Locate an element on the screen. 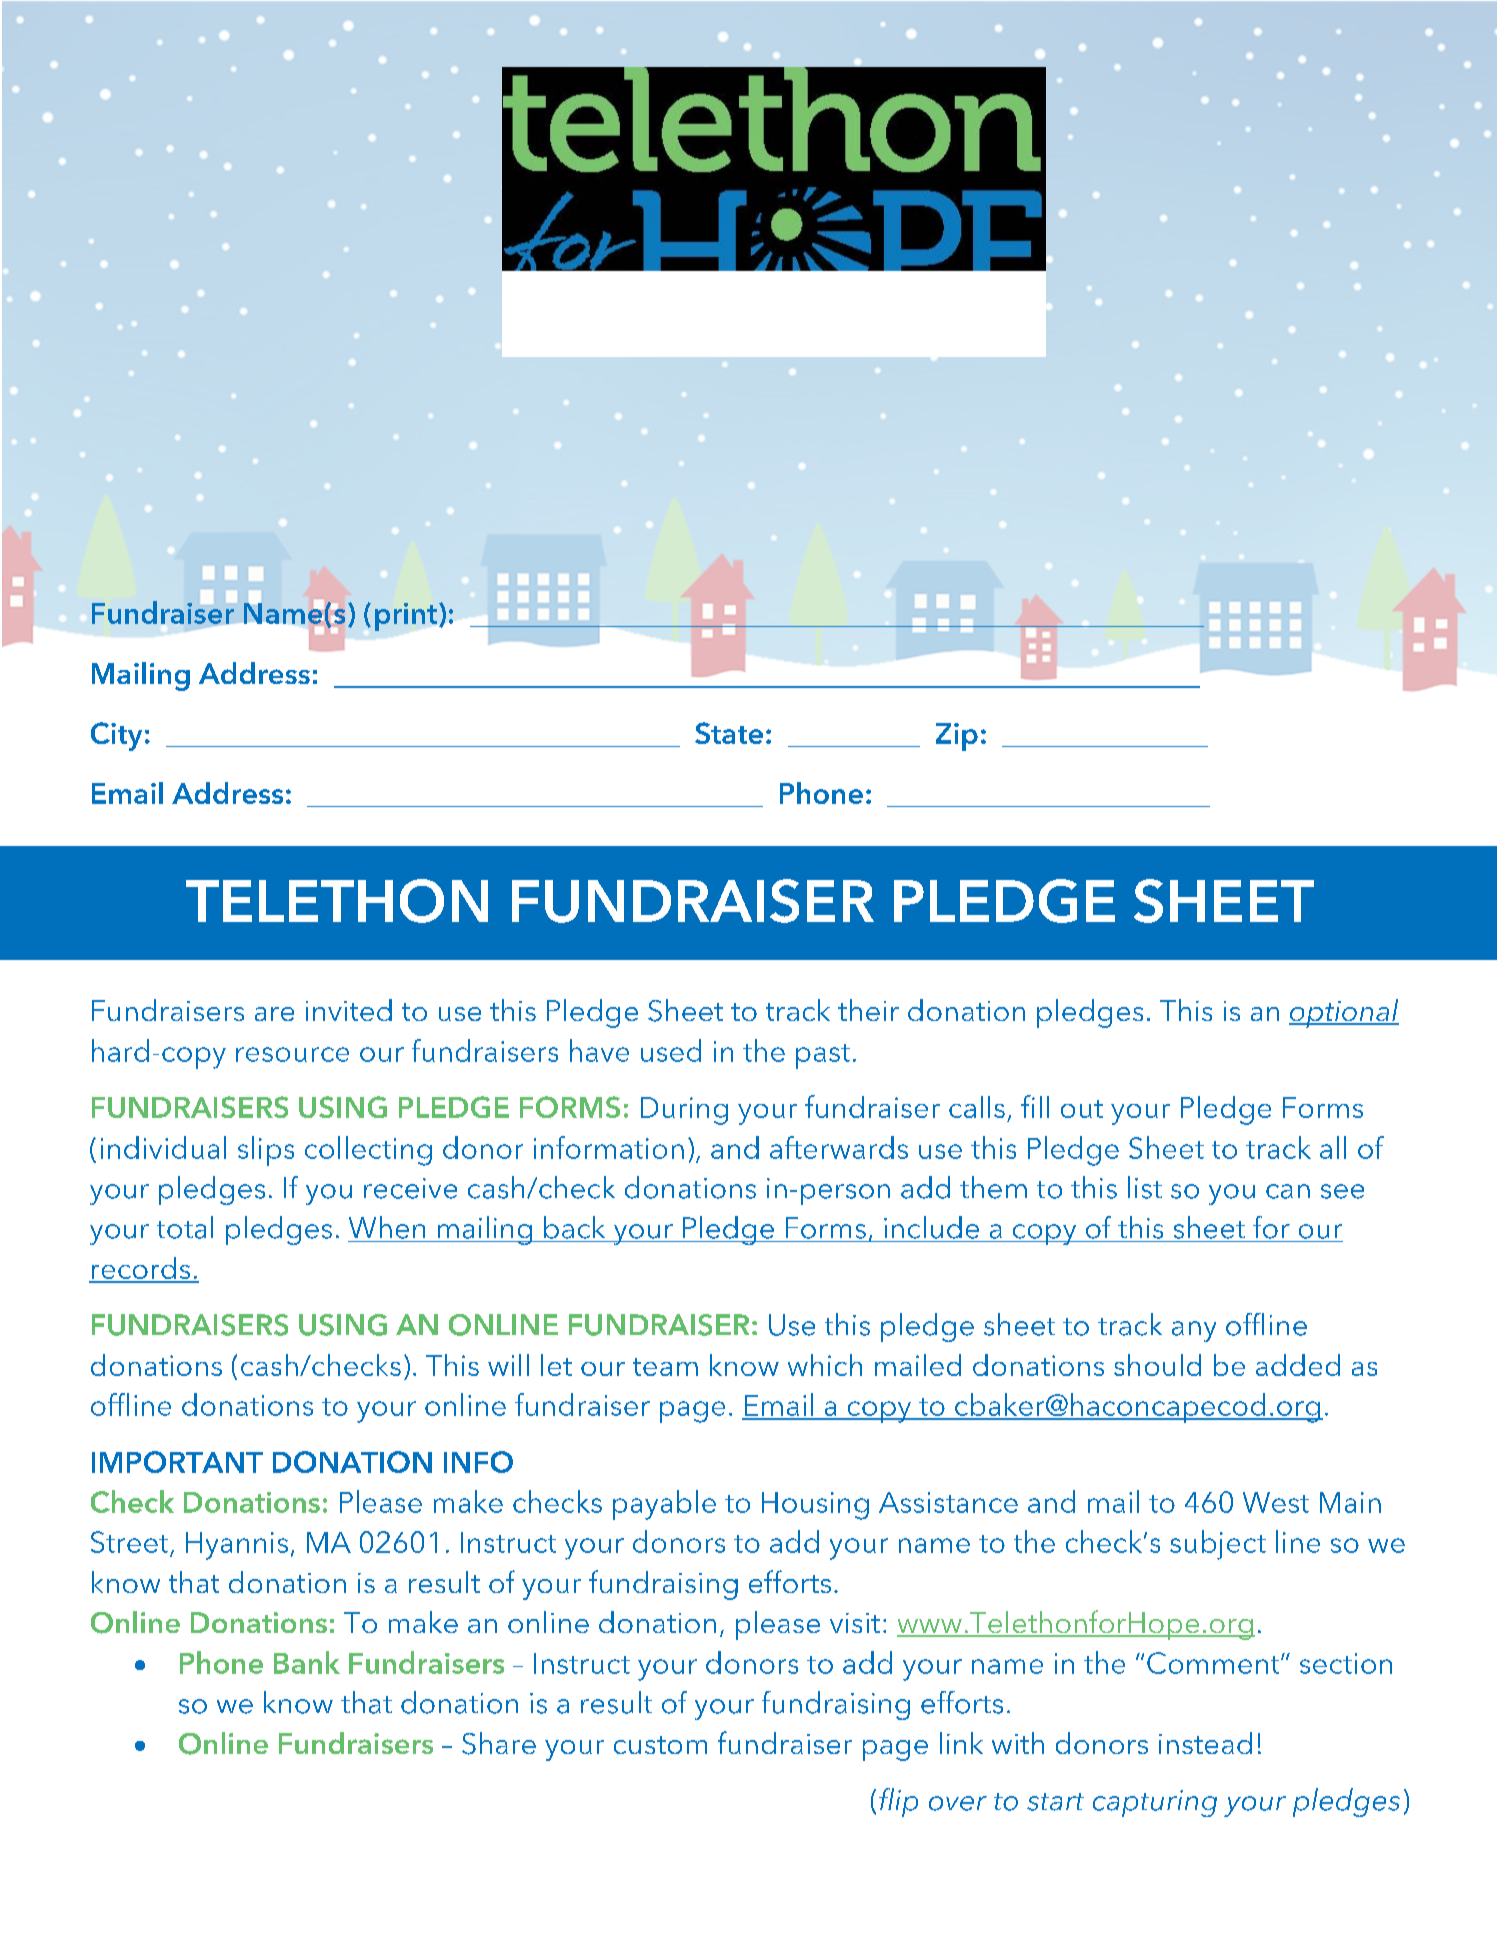 The height and width of the screenshot is (1938, 1497). their is located at coordinates (868, 1010).
